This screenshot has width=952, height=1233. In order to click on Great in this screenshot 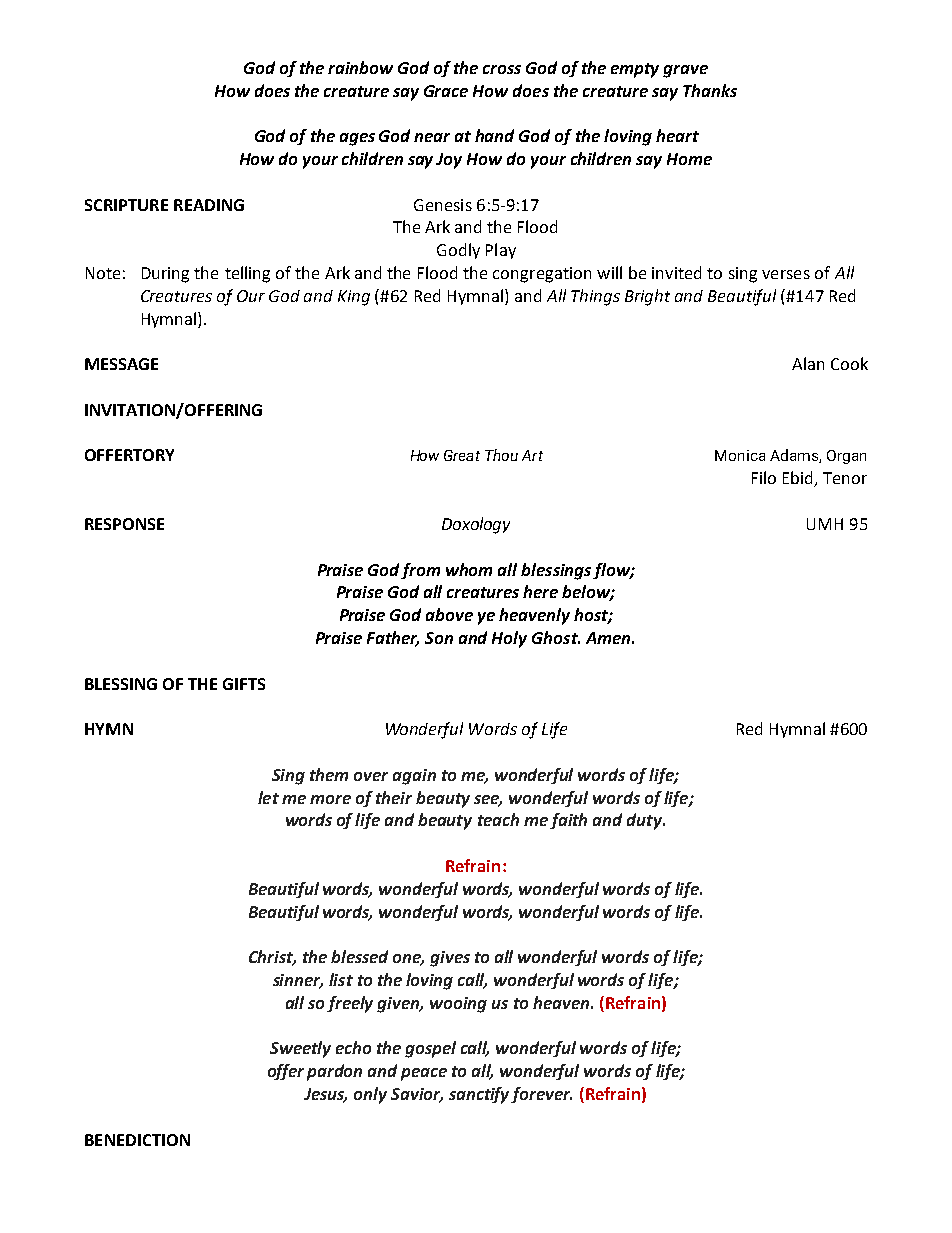, I will do `click(462, 455)`.
